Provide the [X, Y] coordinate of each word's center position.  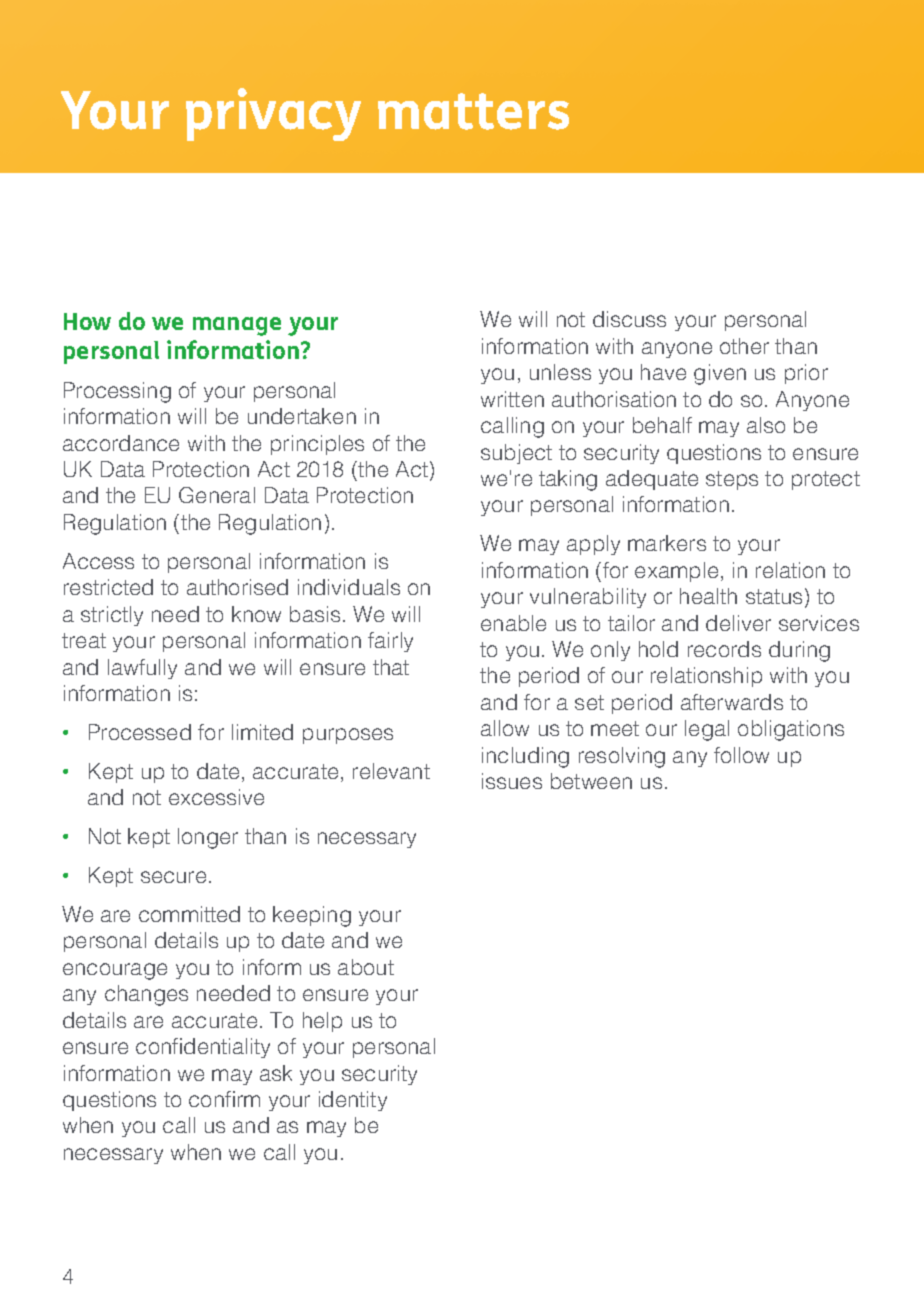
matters [473, 111]
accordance [121, 443]
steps [732, 480]
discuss [629, 319]
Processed [140, 732]
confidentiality [203, 1048]
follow [741, 755]
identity [353, 1101]
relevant [391, 771]
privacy [273, 114]
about [366, 967]
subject [516, 454]
